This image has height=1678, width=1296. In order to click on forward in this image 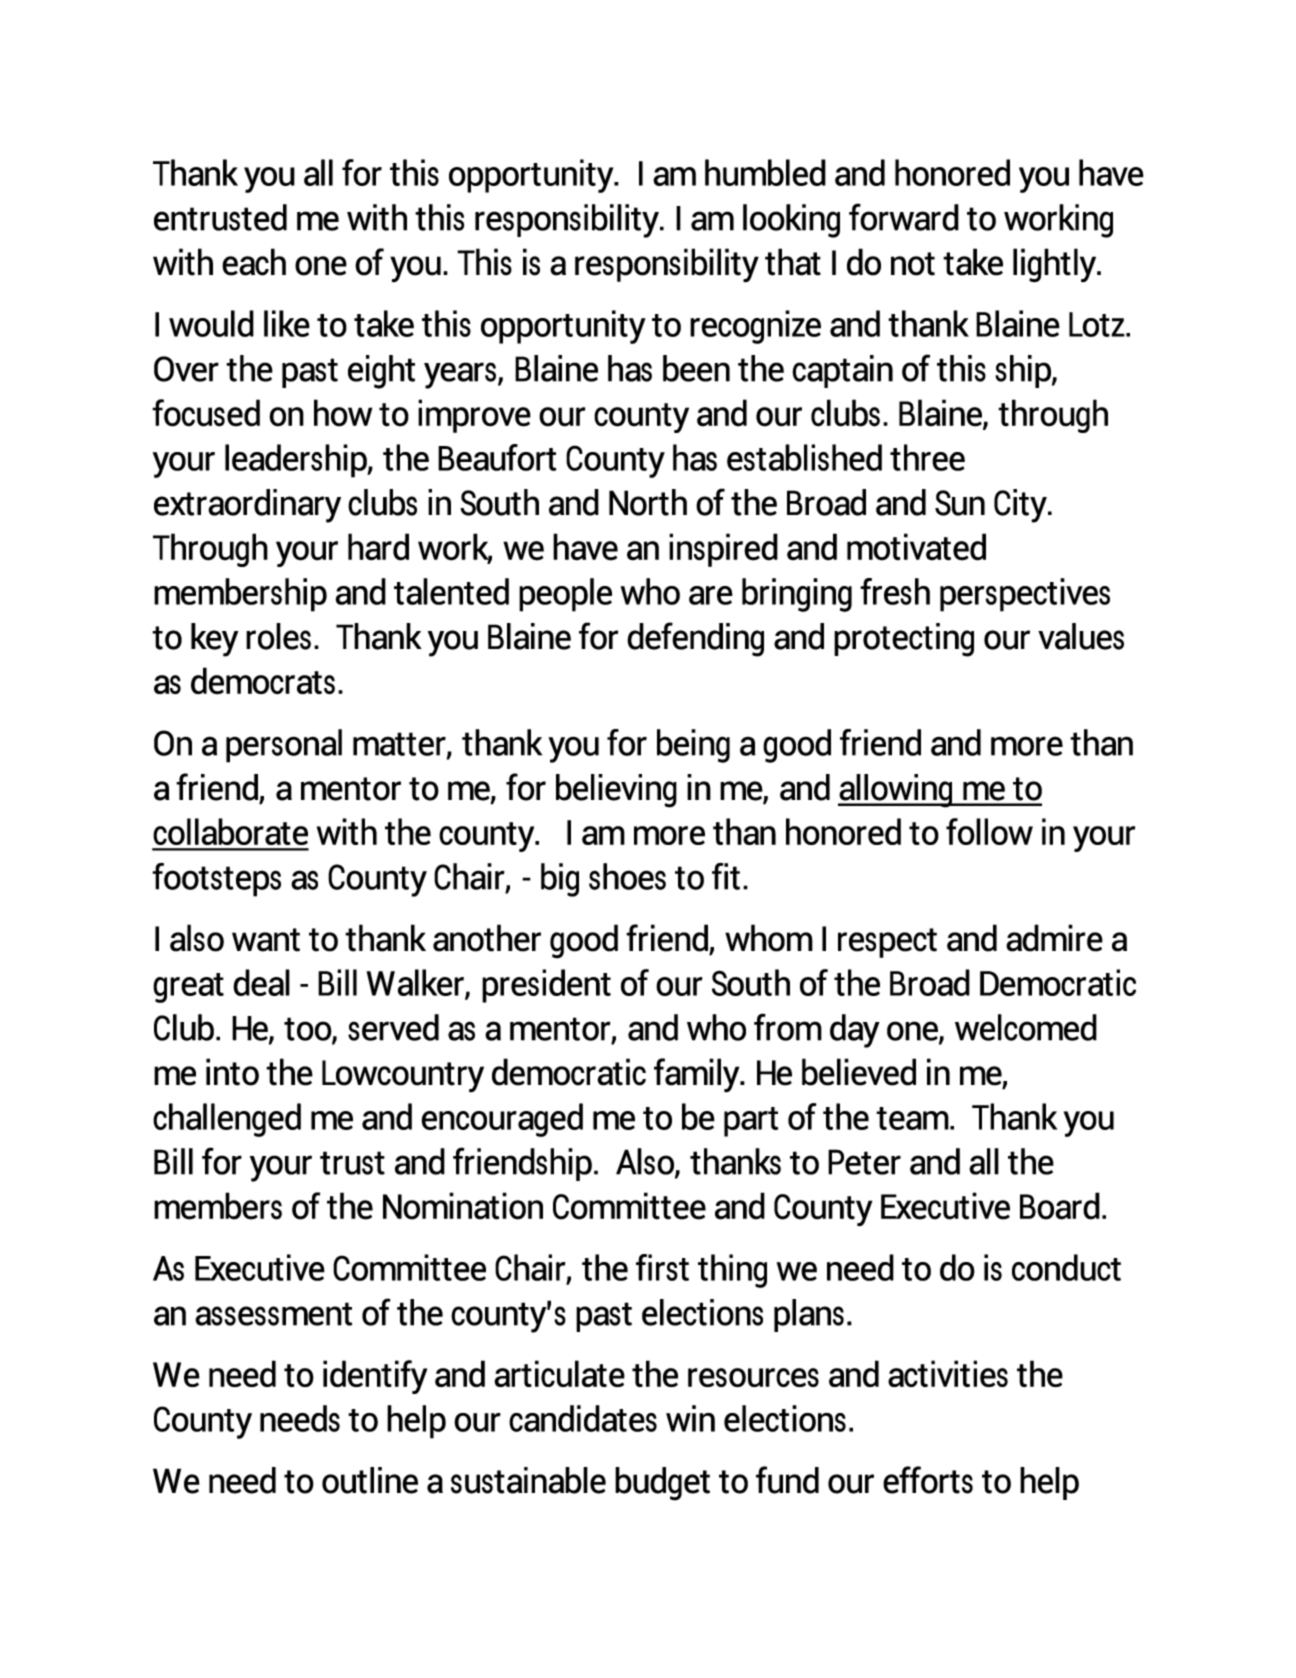, I will do `click(904, 217)`.
